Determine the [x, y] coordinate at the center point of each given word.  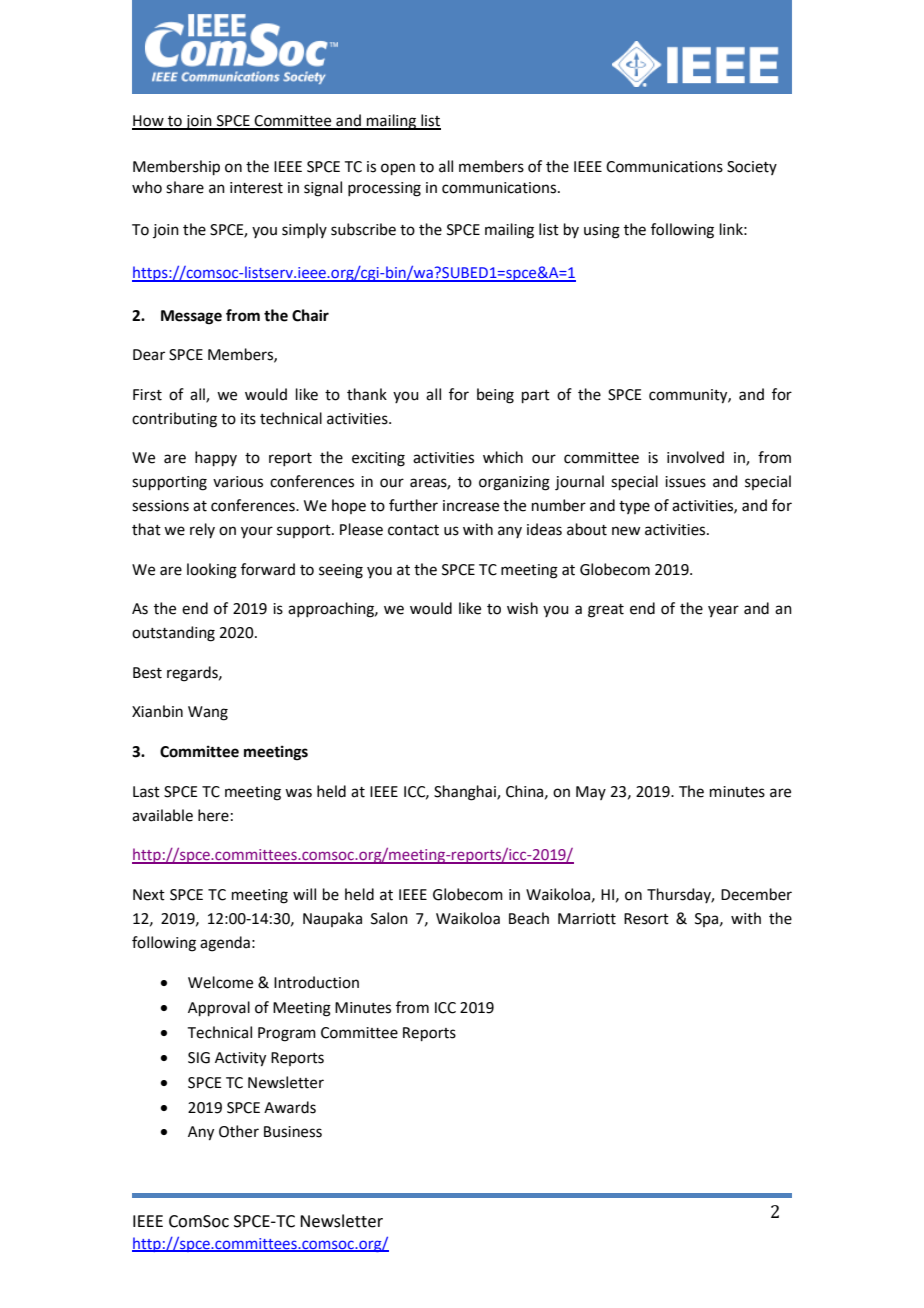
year [723, 611]
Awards [290, 1107]
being [495, 396]
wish [522, 608]
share [185, 187]
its [248, 419]
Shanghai [466, 793]
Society [752, 168]
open [398, 169]
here [213, 815]
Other [239, 1131]
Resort [646, 919]
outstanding [173, 634]
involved [695, 457]
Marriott [587, 919]
